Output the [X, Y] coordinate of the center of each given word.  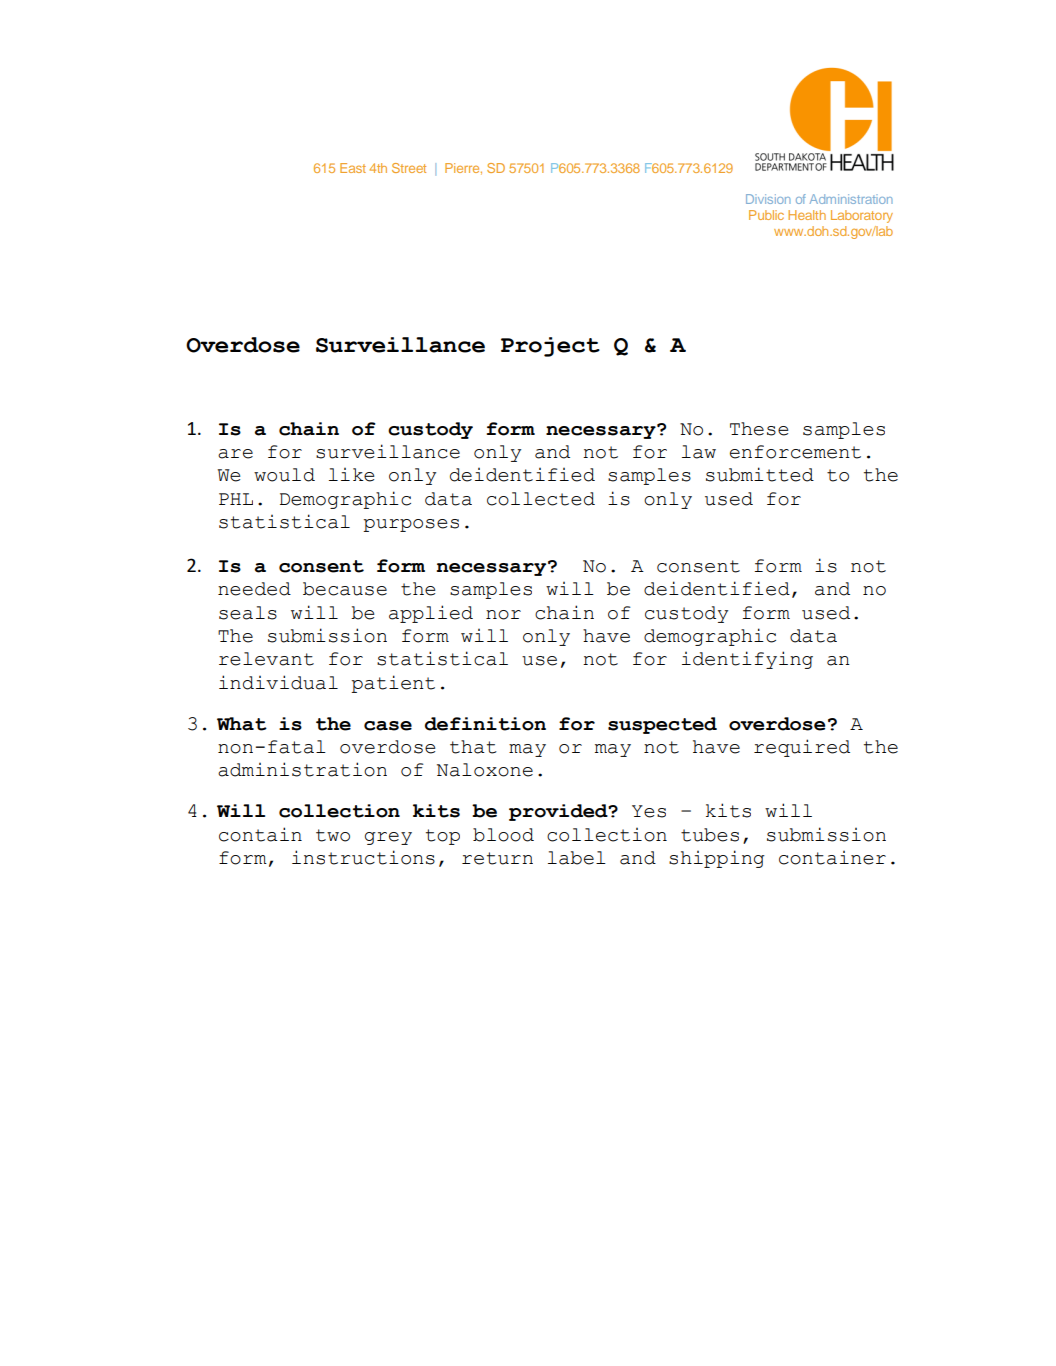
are [235, 454]
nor [503, 615]
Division [768, 199]
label [577, 858]
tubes [710, 835]
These [759, 429]
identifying [747, 660]
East [353, 168]
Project [550, 347]
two [333, 835]
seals [248, 613]
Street [409, 168]
